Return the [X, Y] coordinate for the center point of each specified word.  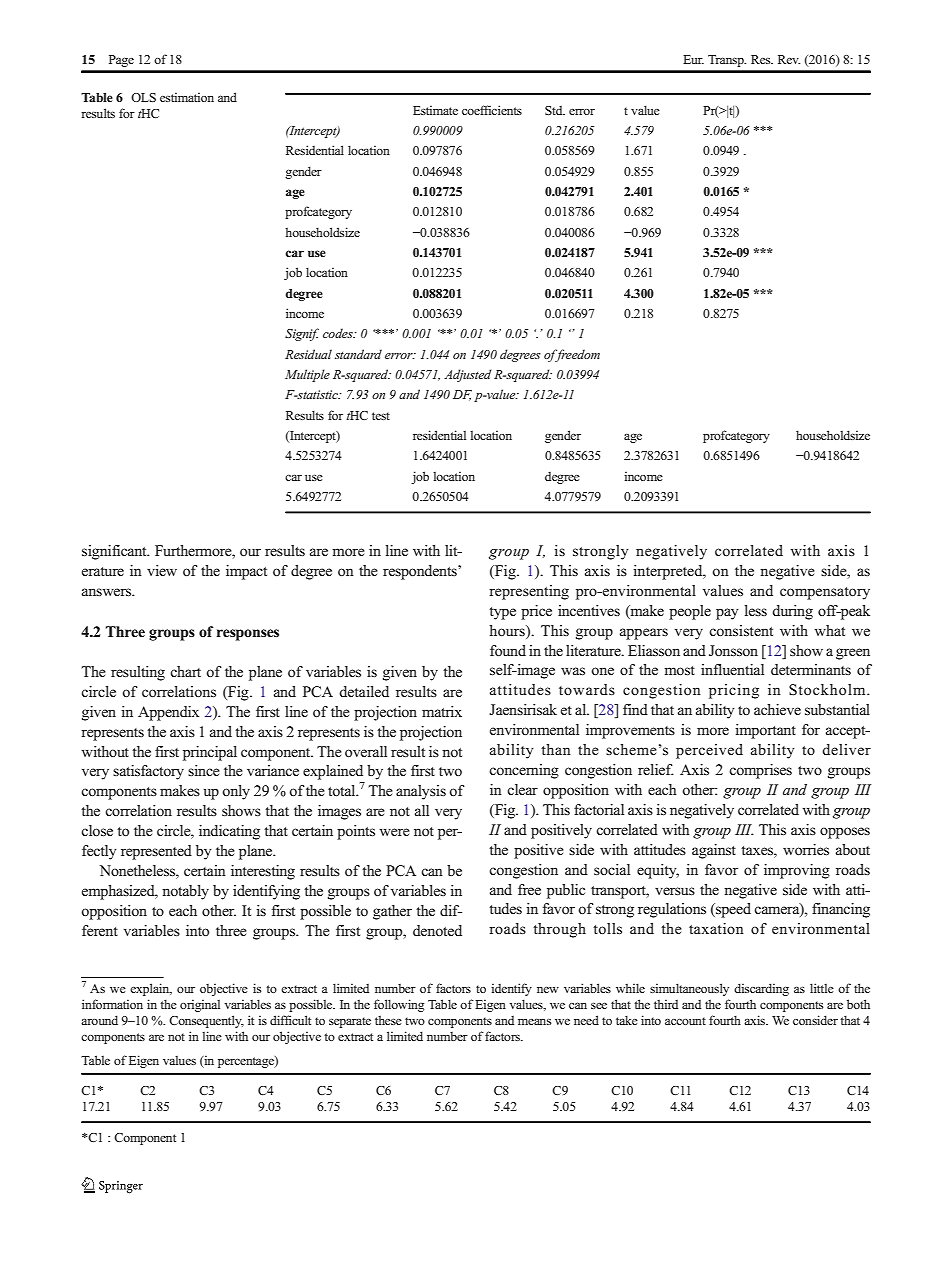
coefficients [492, 110]
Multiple [307, 375]
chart [185, 671]
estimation [187, 97]
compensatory [825, 593]
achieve [777, 709]
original [200, 1005]
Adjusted [467, 375]
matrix [442, 711]
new [548, 989]
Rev [789, 59]
